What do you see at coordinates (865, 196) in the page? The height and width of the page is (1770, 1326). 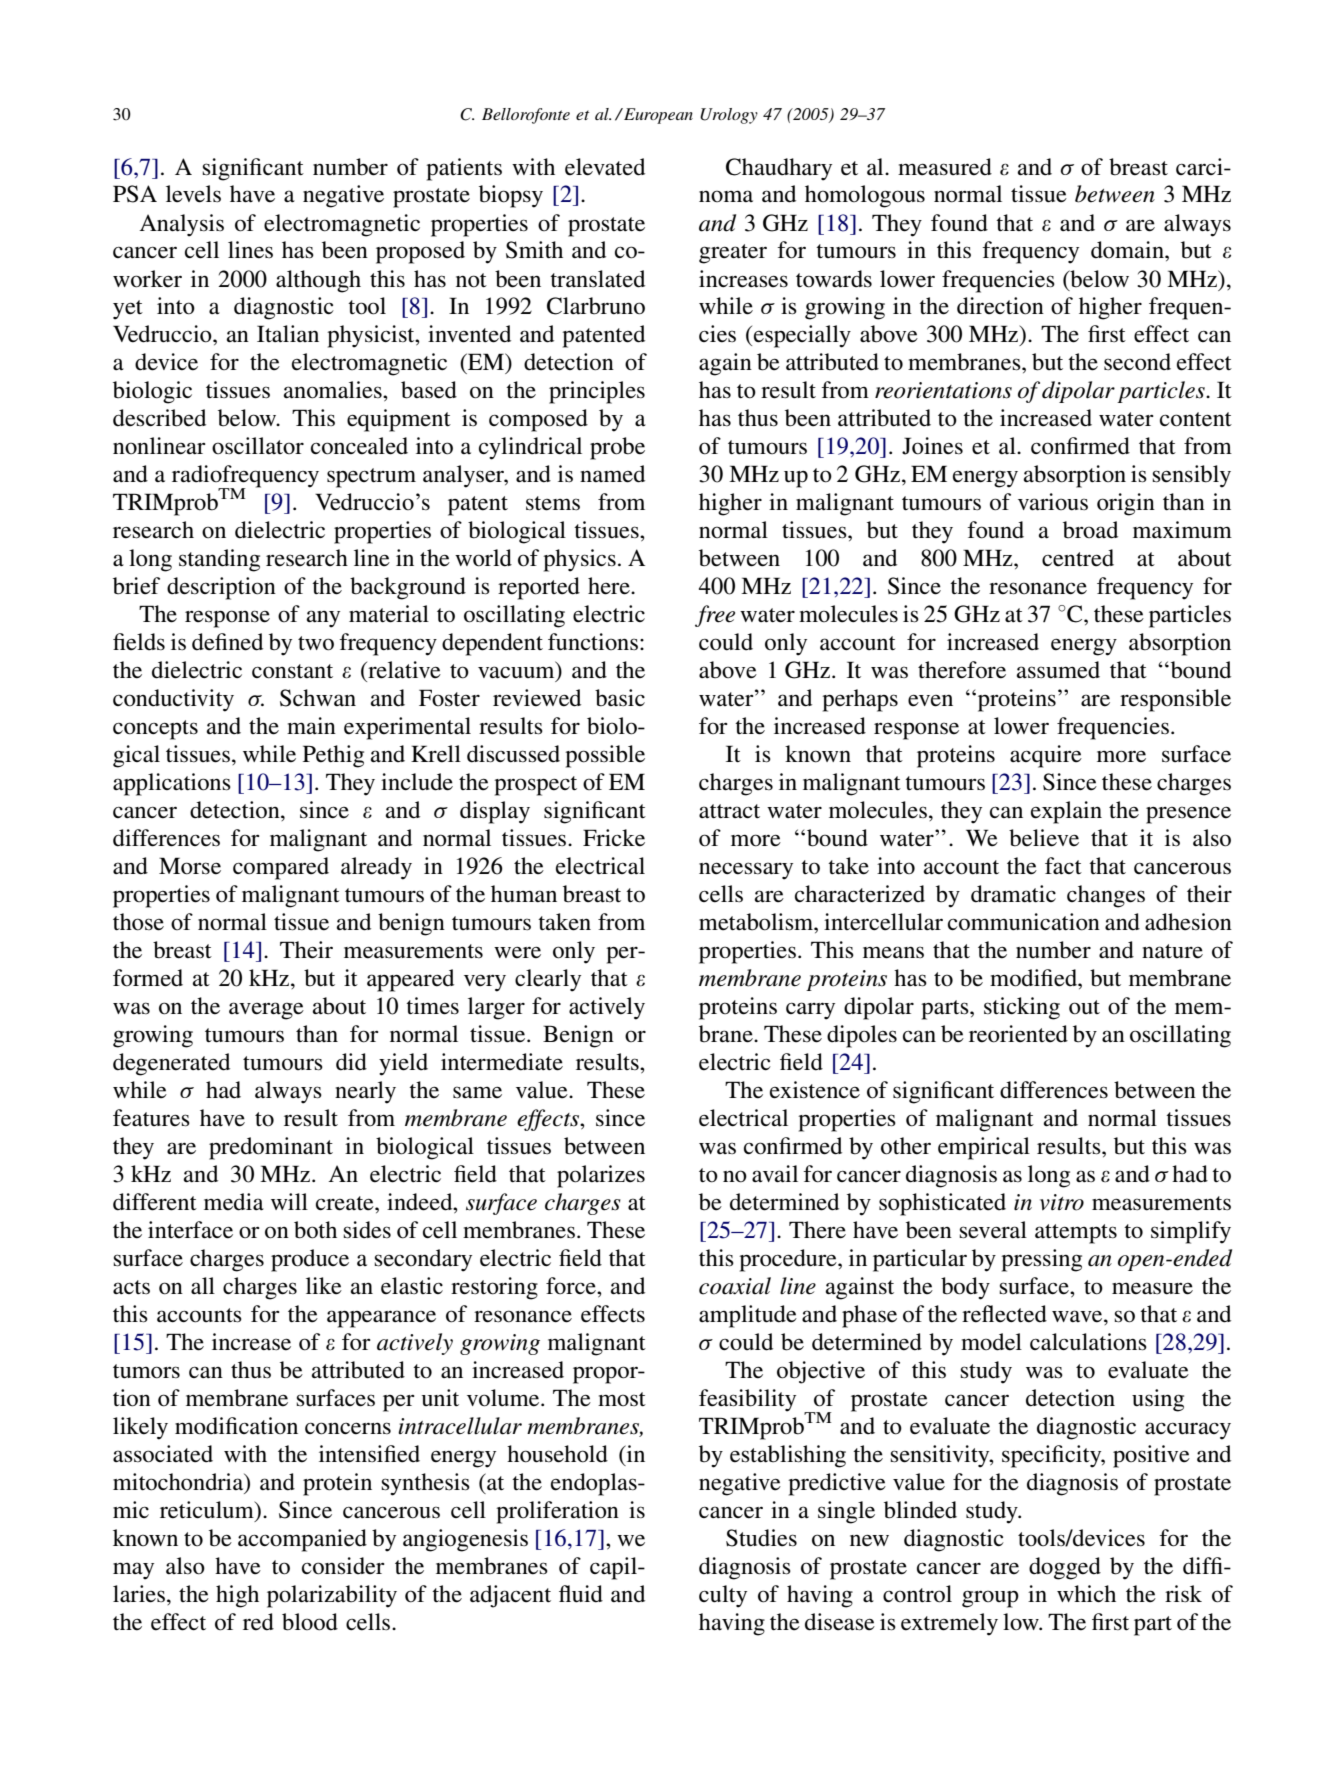 I see `homologous` at bounding box center [865, 196].
